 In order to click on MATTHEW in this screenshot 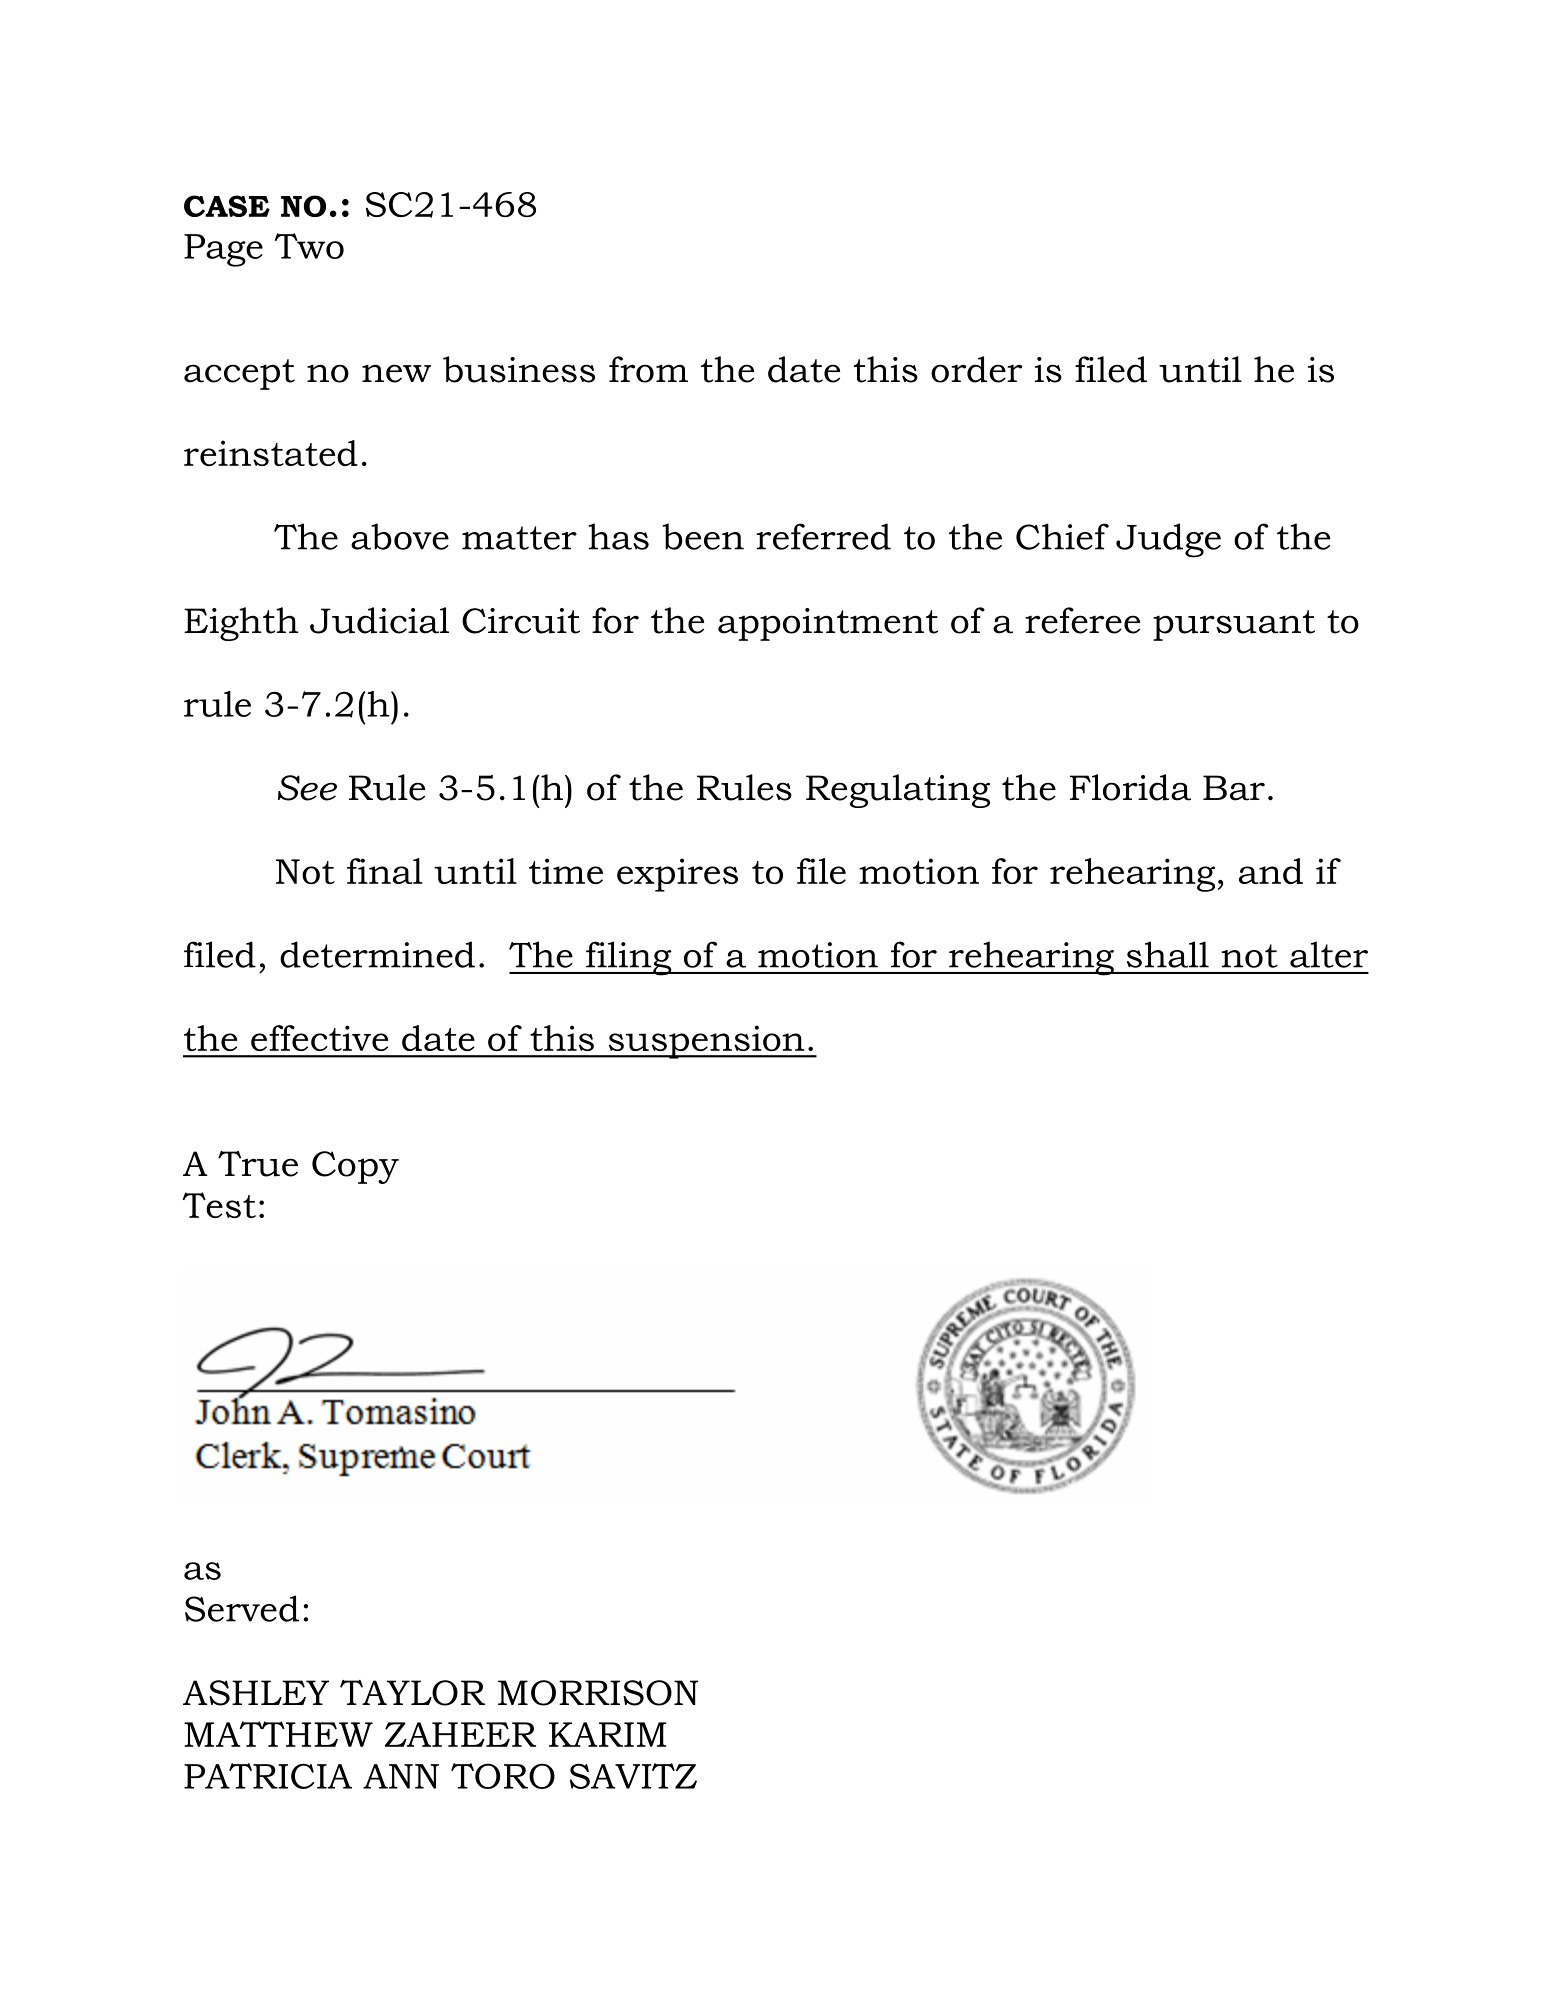, I will do `click(278, 1734)`.
